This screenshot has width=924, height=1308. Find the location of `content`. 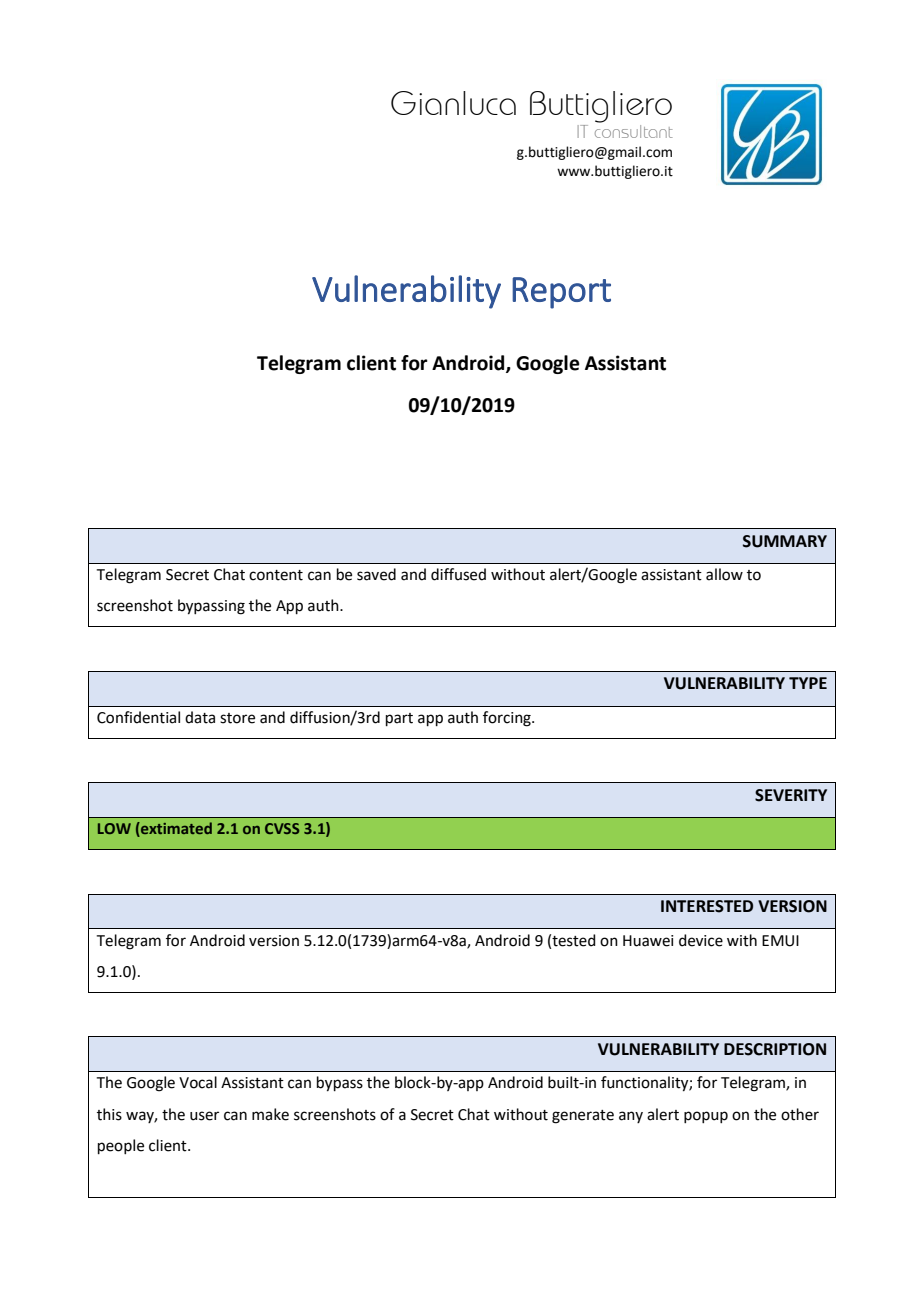

content is located at coordinates (276, 575).
